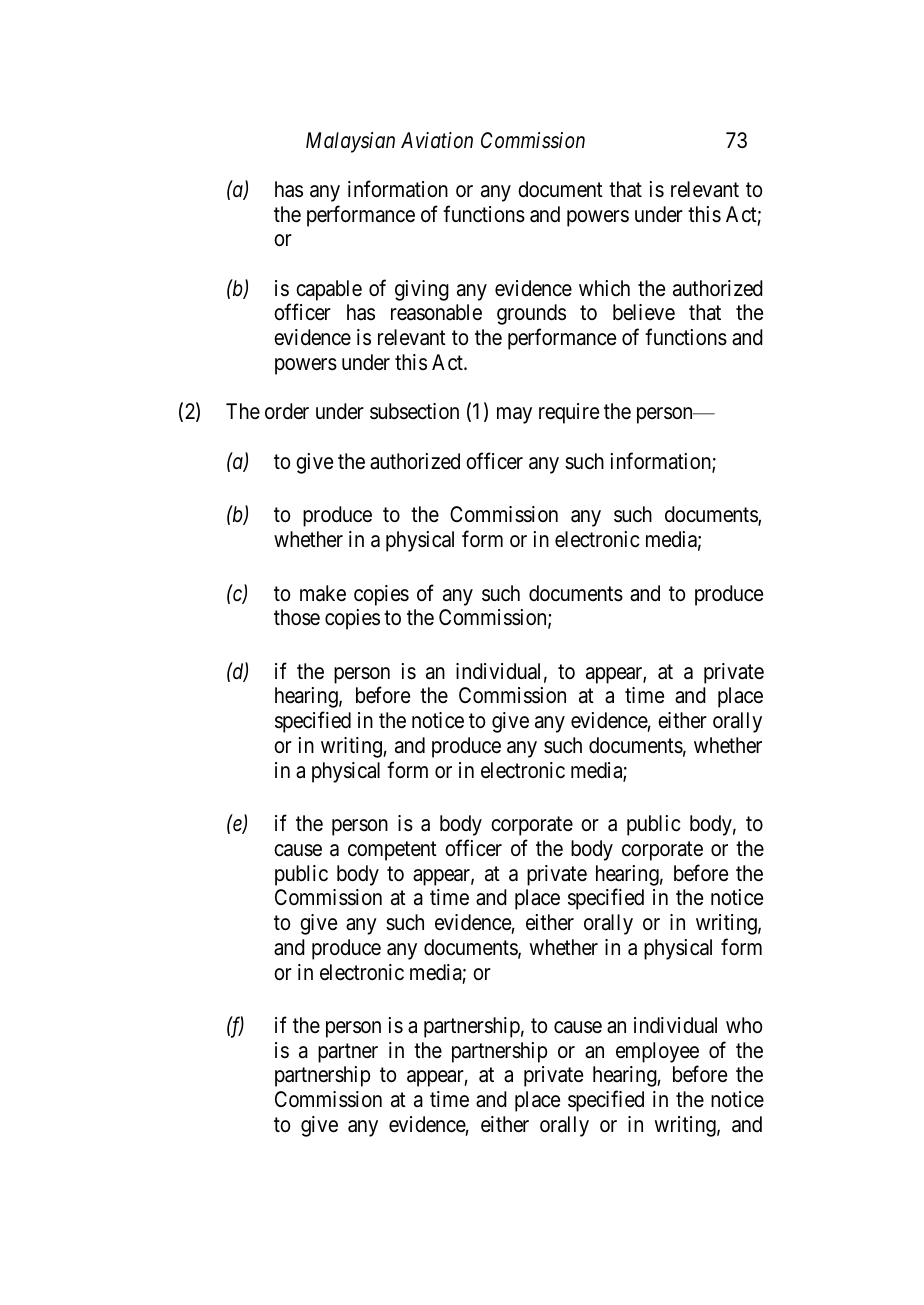 The height and width of the image is (1305, 924). Describe the element at coordinates (392, 851) in the image. I see `competent` at that location.
